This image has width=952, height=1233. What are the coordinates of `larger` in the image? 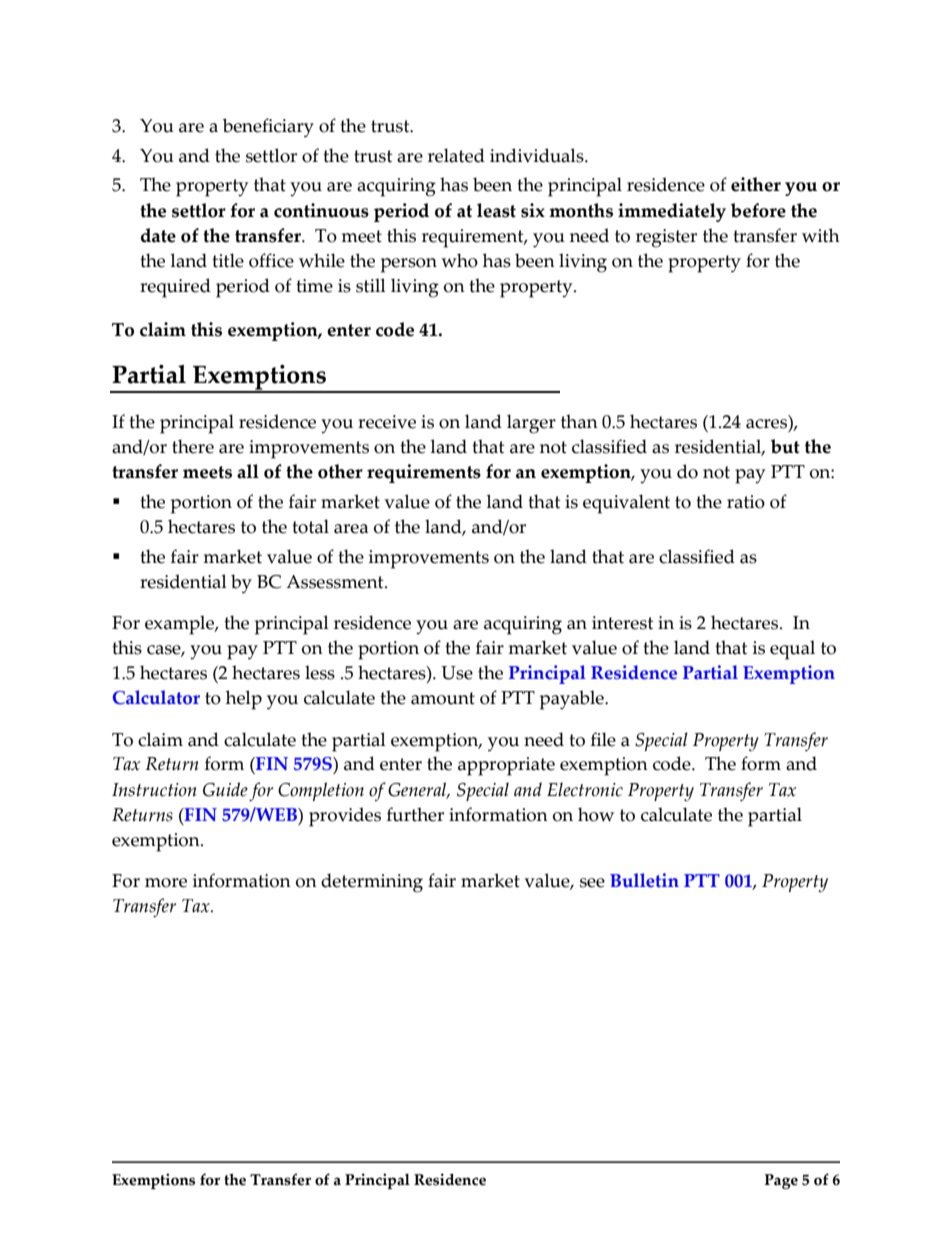 It's located at (531, 424).
